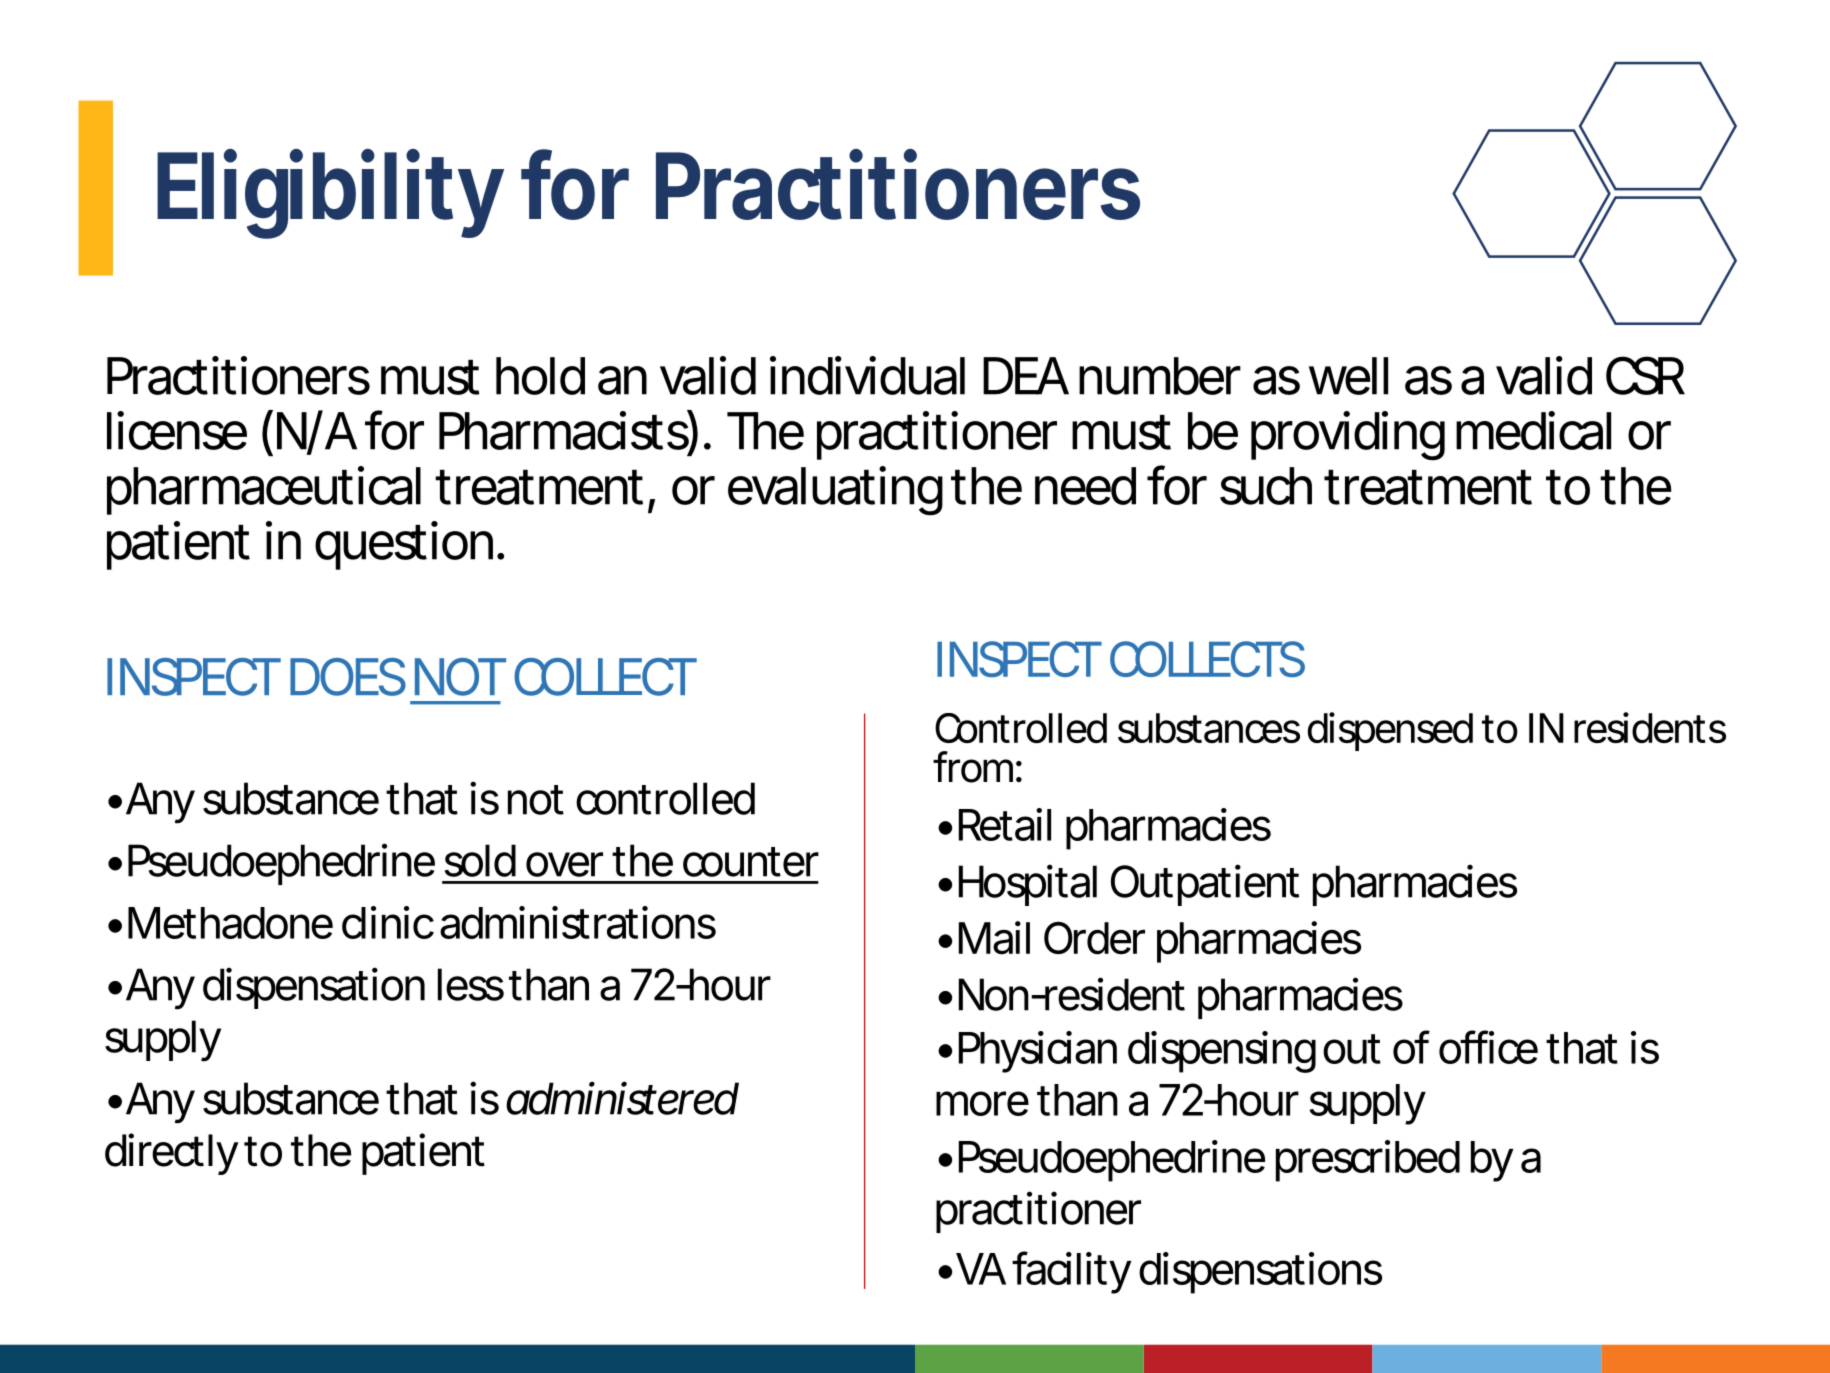 The width and height of the image is (1830, 1373). I want to click on Mail, so click(994, 938).
